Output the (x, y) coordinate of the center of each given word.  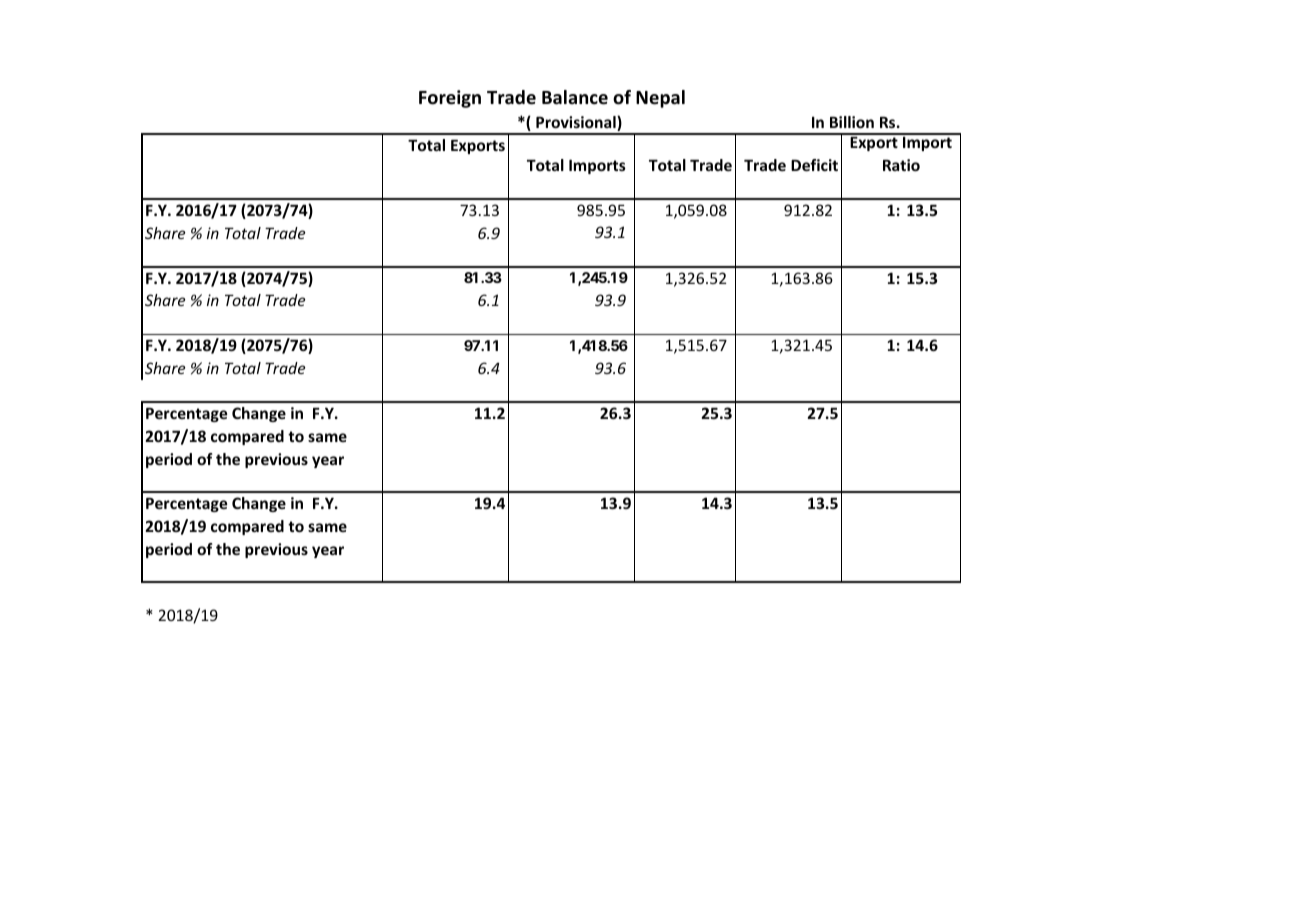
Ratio (901, 165)
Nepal (660, 99)
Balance (575, 97)
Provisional (577, 123)
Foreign (450, 99)
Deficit (814, 165)
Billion (852, 122)
